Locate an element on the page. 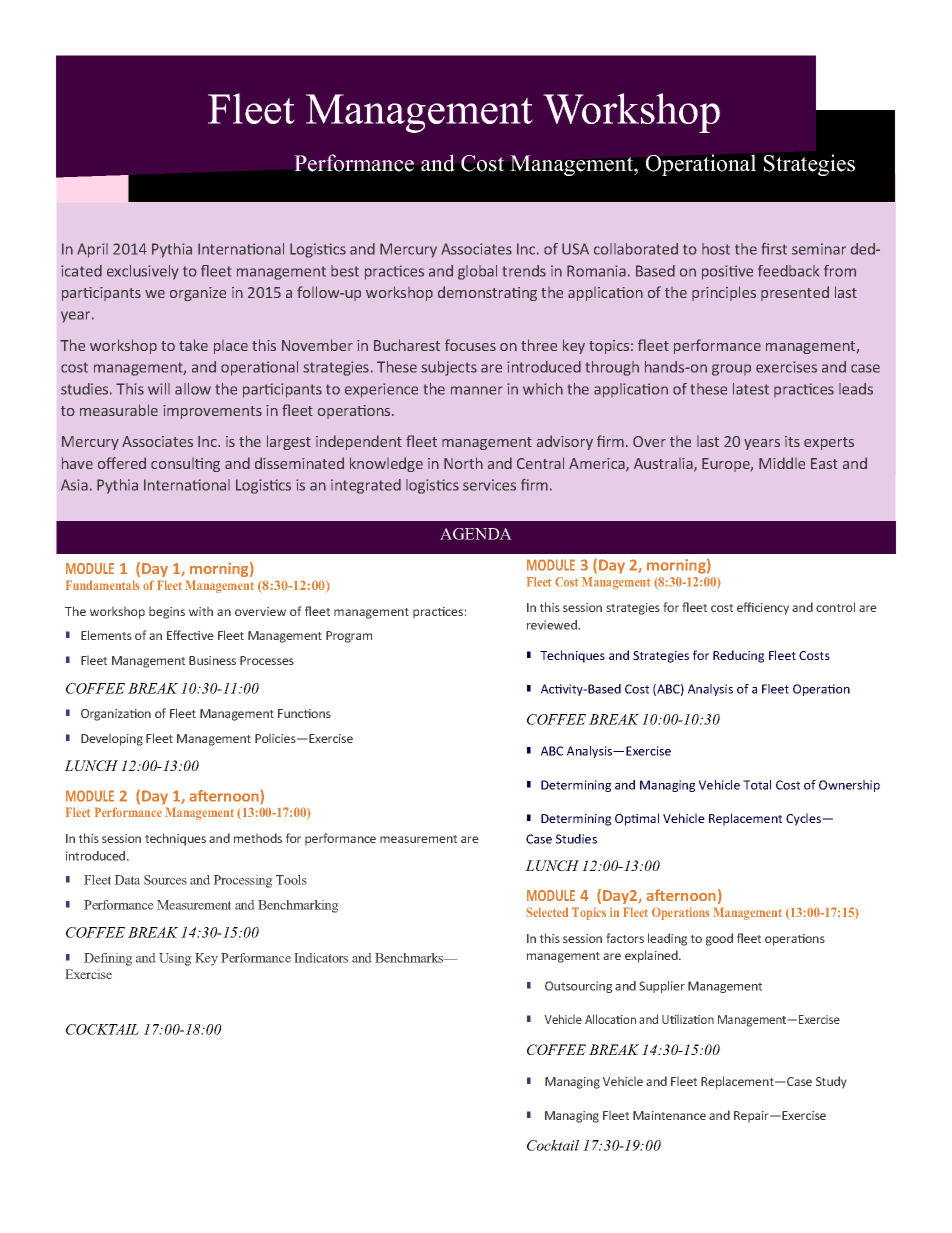  Using is located at coordinates (175, 959).
